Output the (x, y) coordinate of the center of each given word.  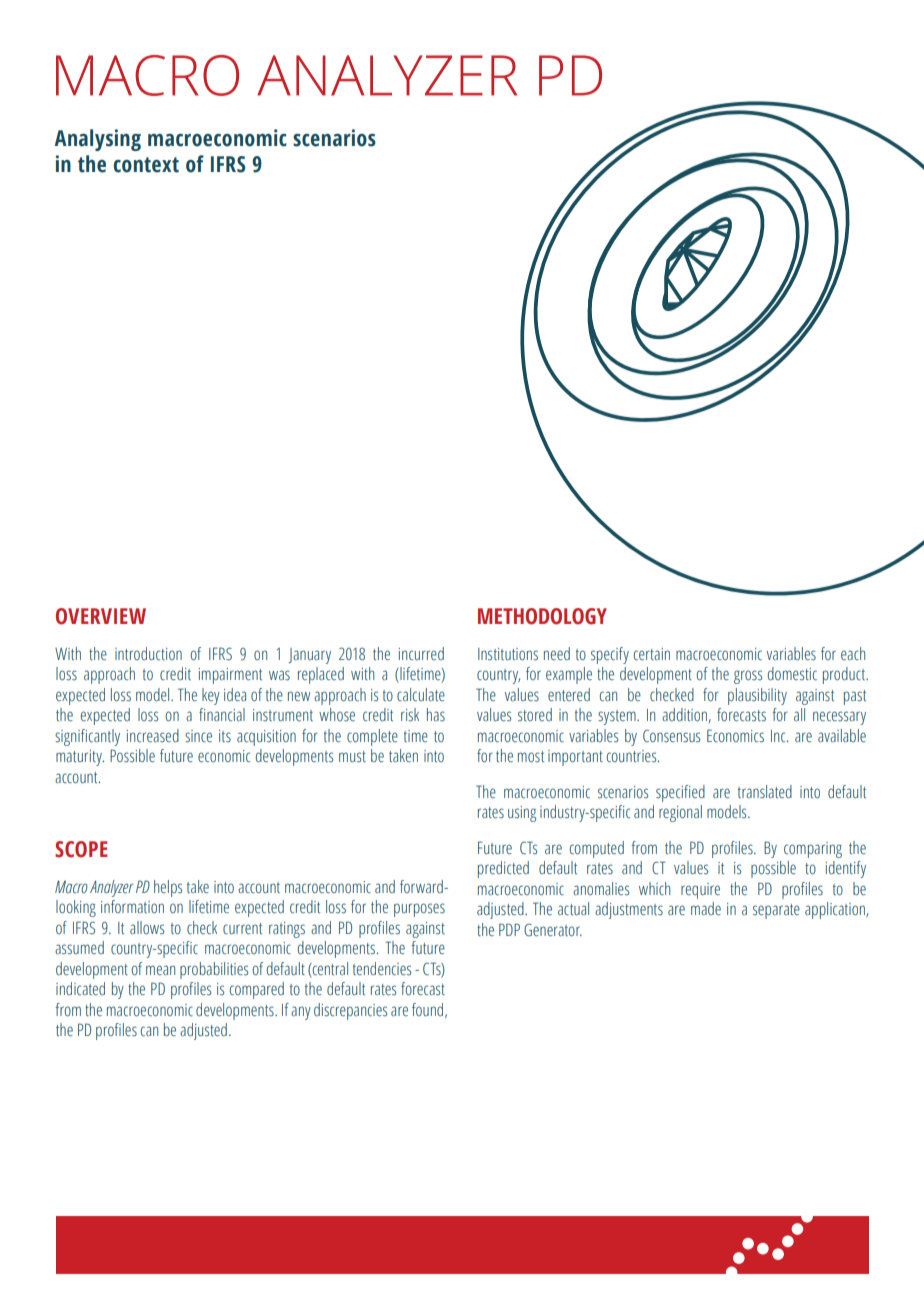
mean (160, 970)
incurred (421, 653)
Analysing (97, 140)
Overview (101, 616)
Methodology (542, 616)
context (146, 165)
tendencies (382, 969)
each (853, 653)
